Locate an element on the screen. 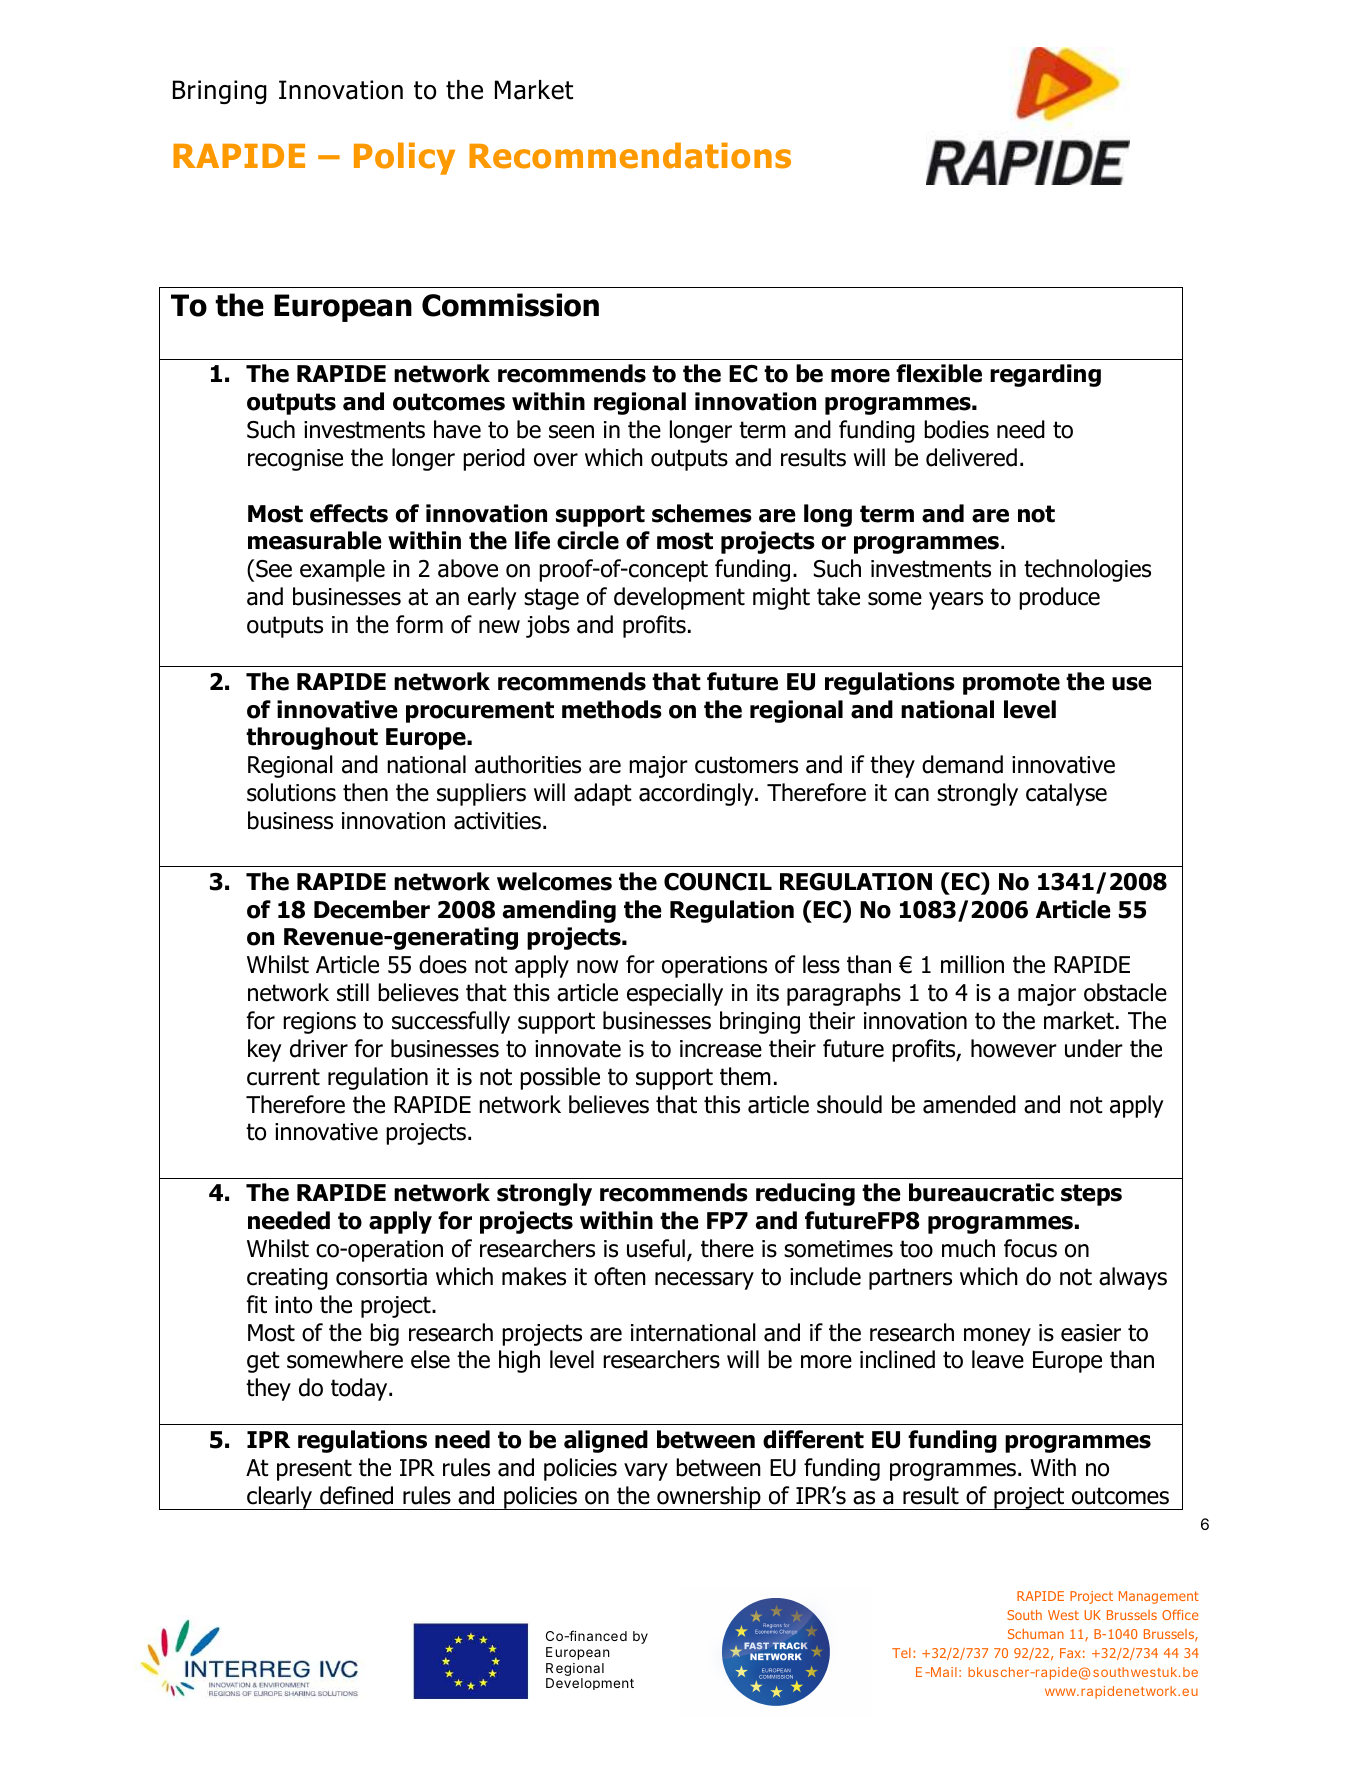 Image resolution: width=1366 pixels, height=1767 pixels. delivered is located at coordinates (971, 457).
